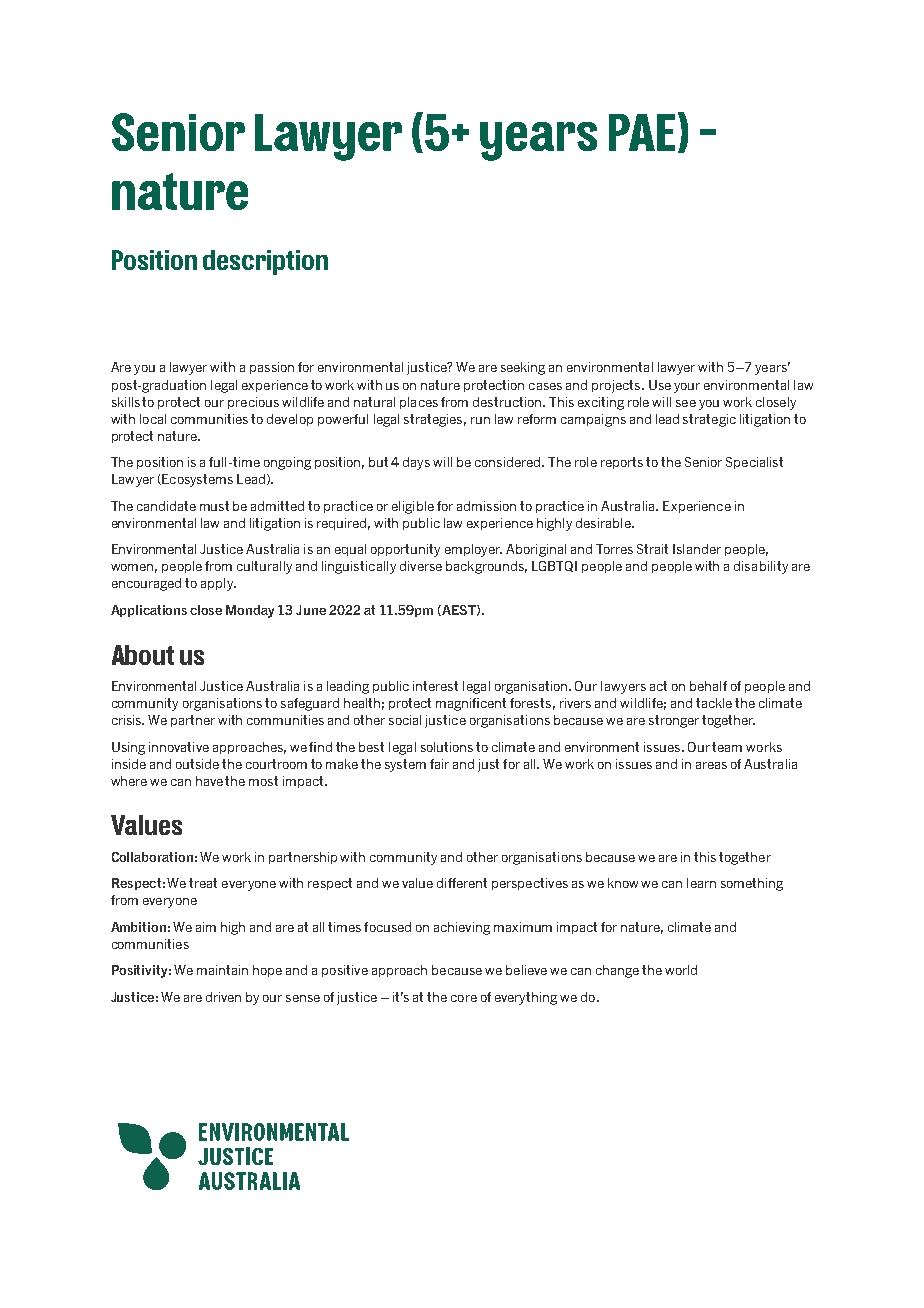  I want to click on outside, so click(197, 764).
